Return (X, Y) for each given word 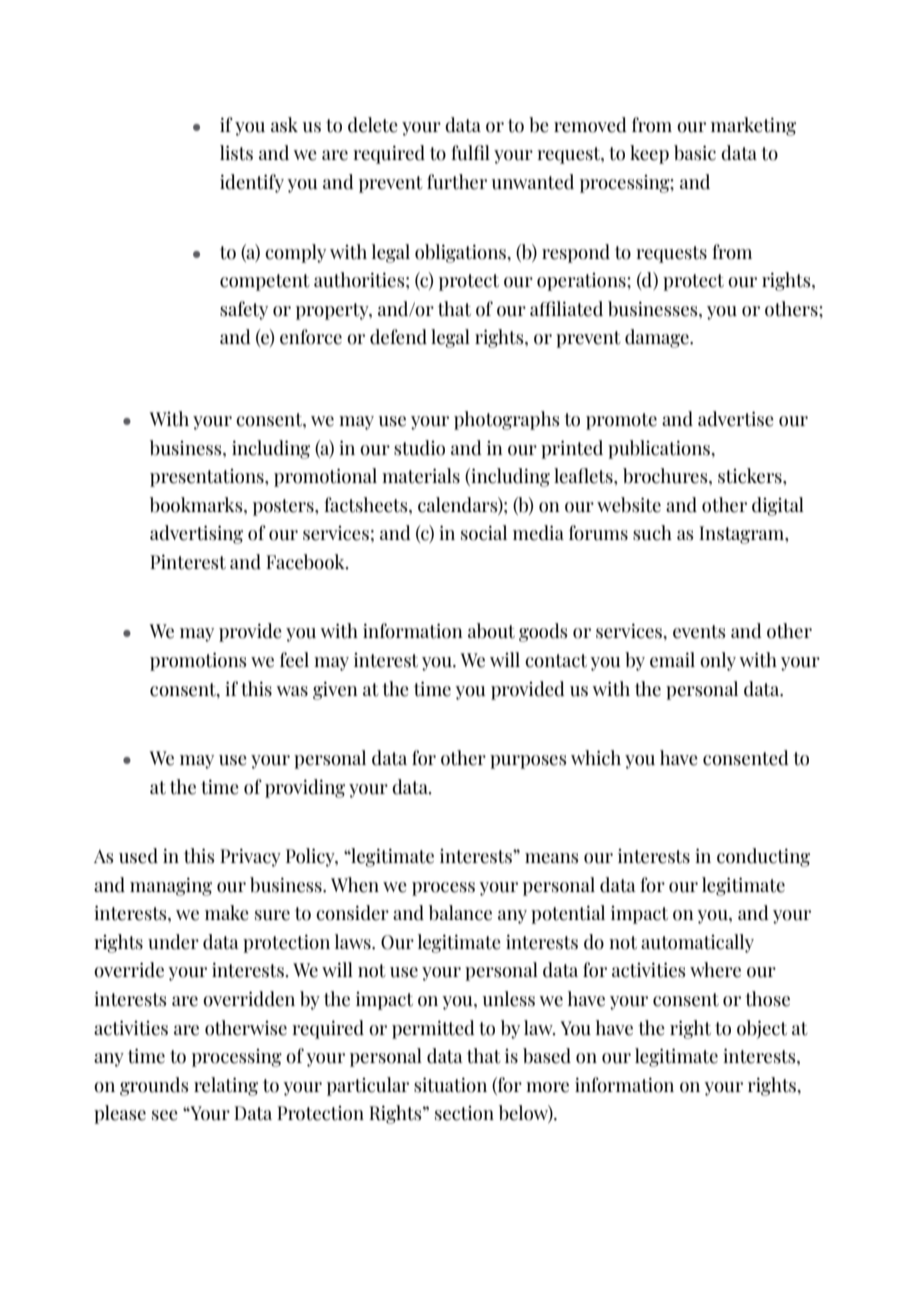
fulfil (470, 153)
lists (236, 153)
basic (695, 153)
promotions (198, 662)
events (699, 632)
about (491, 631)
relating (226, 1086)
